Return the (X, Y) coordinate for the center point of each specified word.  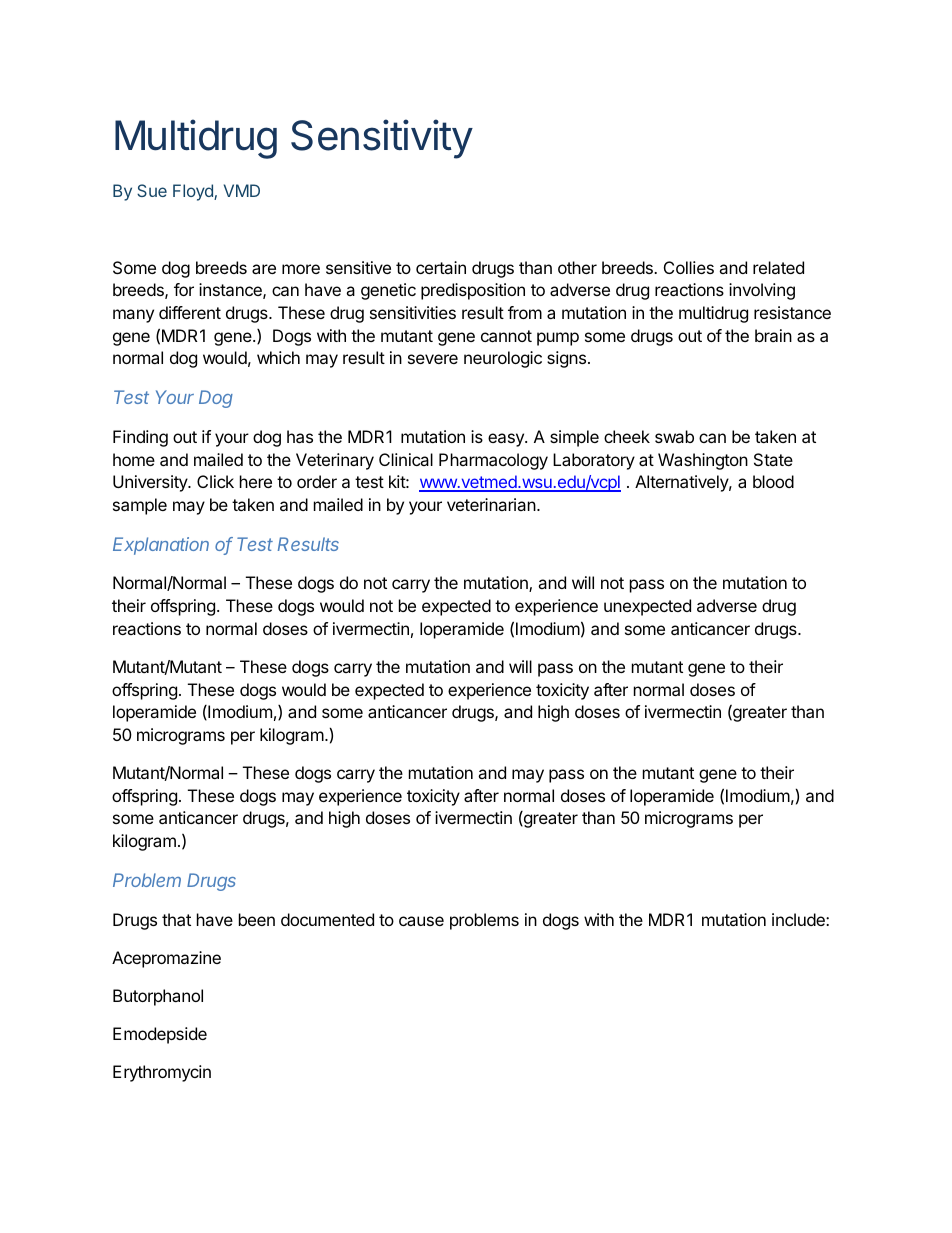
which (278, 357)
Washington (703, 461)
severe (433, 359)
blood (773, 481)
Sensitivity (382, 139)
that (176, 919)
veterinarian (491, 504)
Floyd (194, 192)
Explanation (161, 546)
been (257, 919)
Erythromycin (162, 1073)
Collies (689, 267)
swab (674, 436)
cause (421, 921)
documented (327, 919)
